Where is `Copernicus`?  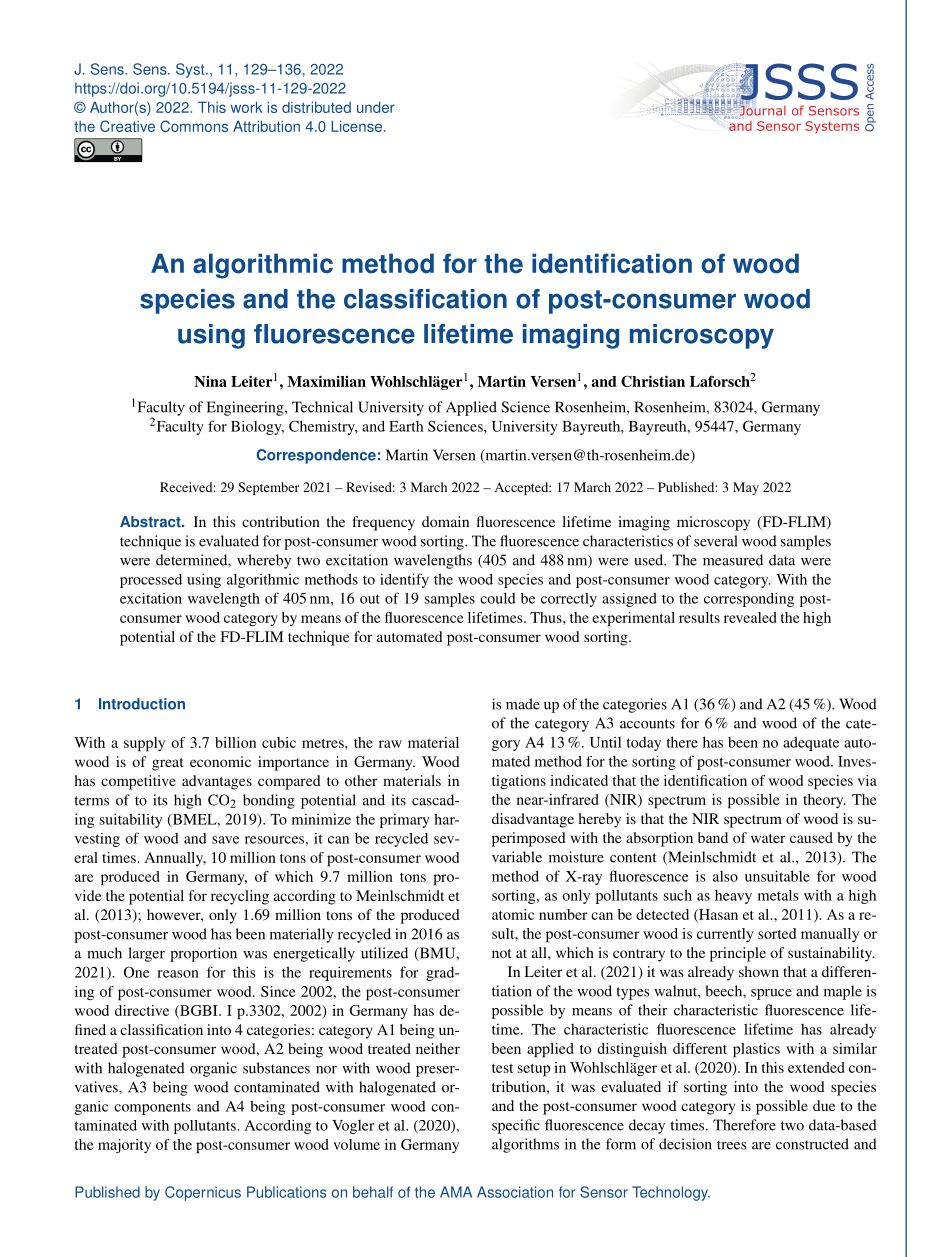 Copernicus is located at coordinates (203, 1193).
